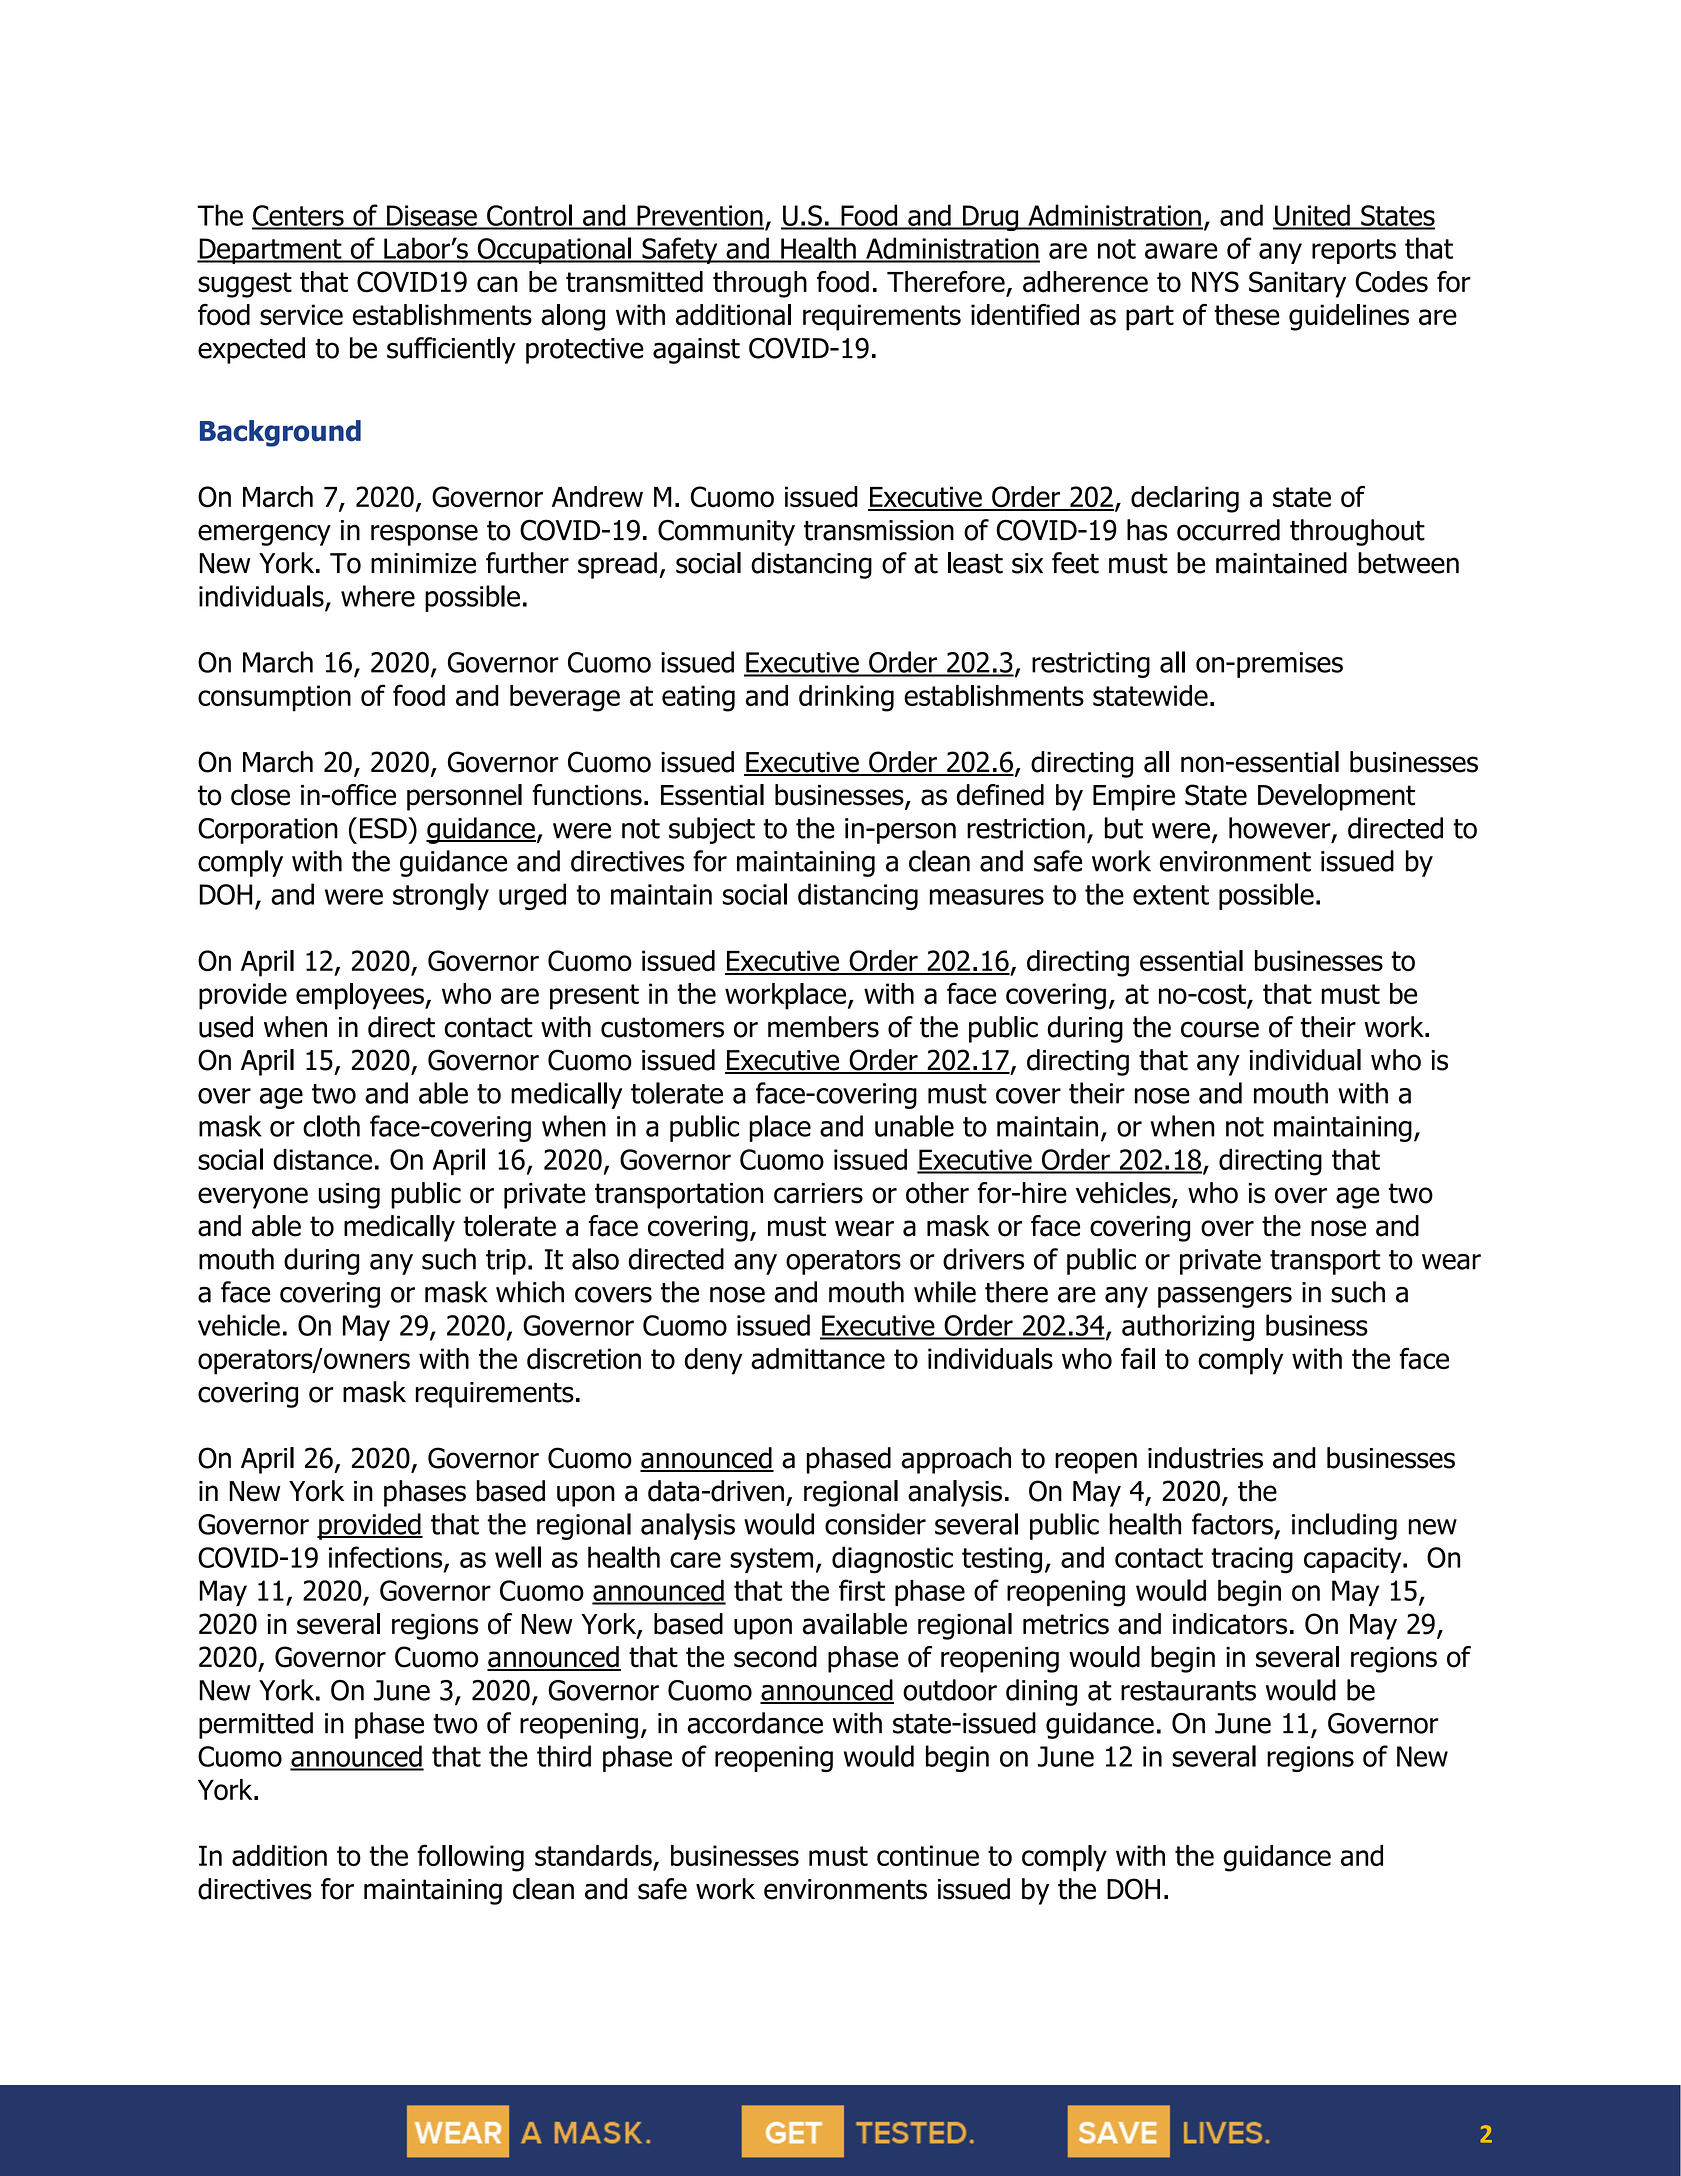 The width and height of the document is (1681, 2176). I want to click on Sanitary, so click(1297, 284).
